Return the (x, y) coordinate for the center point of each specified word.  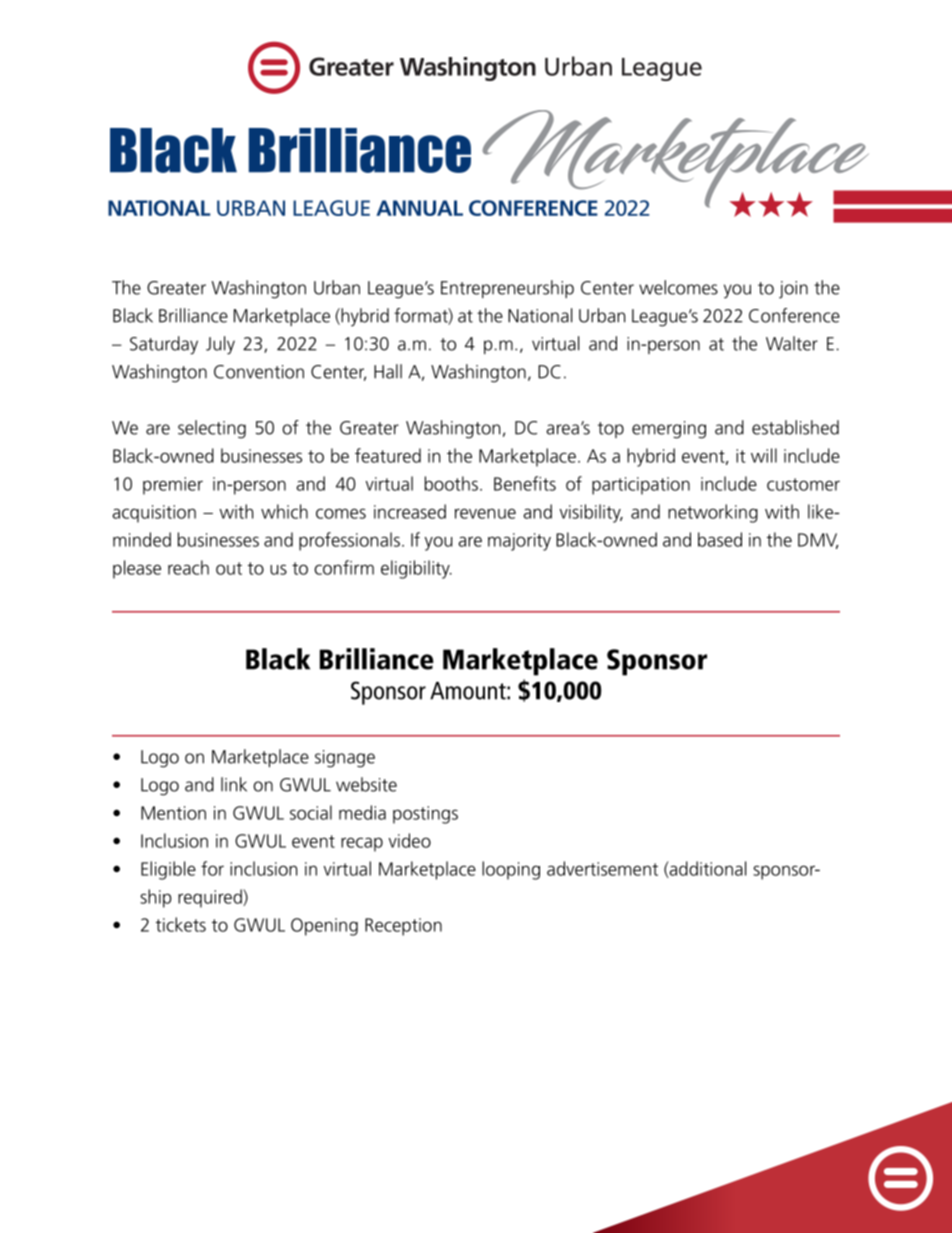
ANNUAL (419, 208)
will (764, 455)
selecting (212, 429)
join (793, 290)
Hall (388, 371)
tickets (181, 924)
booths (451, 483)
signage (345, 759)
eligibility (416, 569)
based (720, 539)
